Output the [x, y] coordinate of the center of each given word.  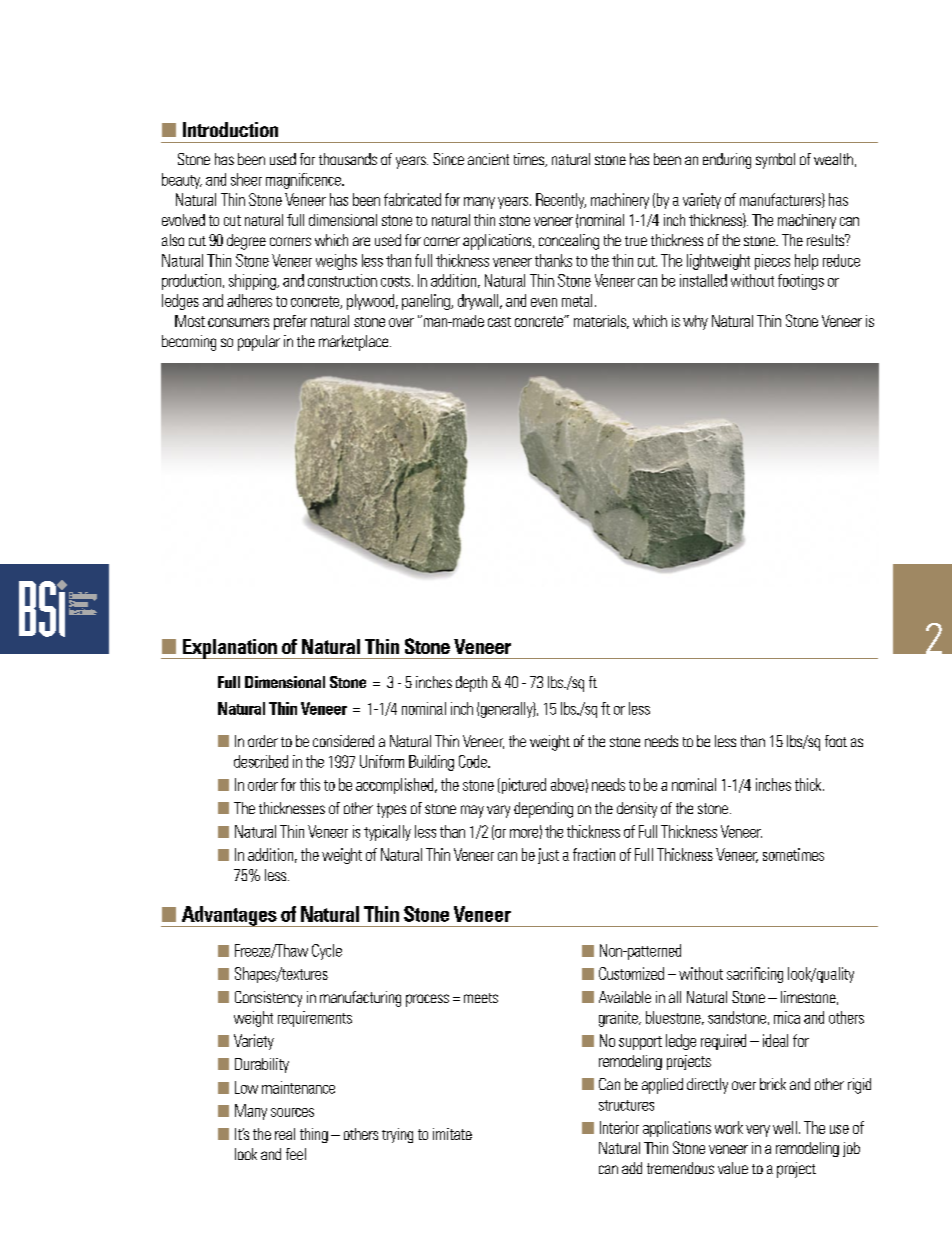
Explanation [230, 649]
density [637, 810]
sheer [246, 179]
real [285, 1134]
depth [471, 684]
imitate [452, 1134]
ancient [488, 159]
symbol [775, 161]
